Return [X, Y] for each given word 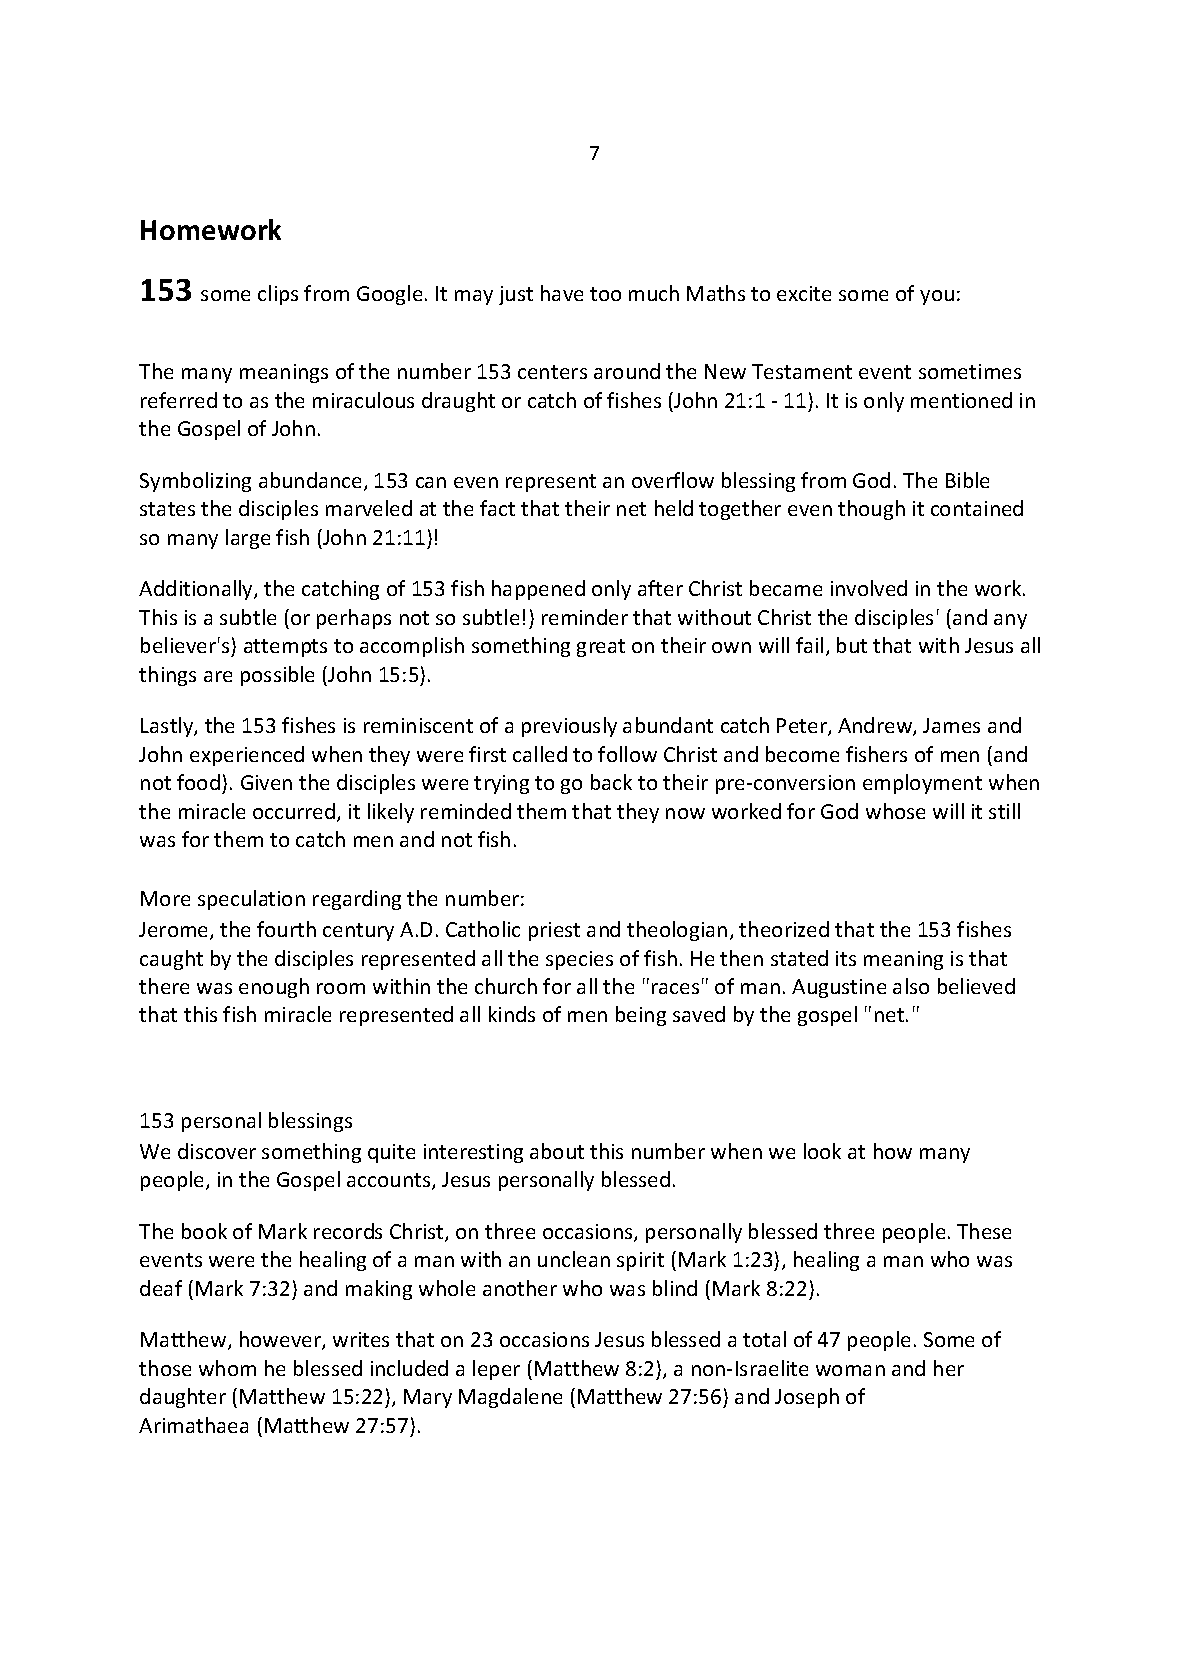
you [937, 297]
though [871, 510]
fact [497, 508]
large [248, 539]
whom [227, 1368]
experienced [247, 756]
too [605, 294]
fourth [286, 929]
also [911, 986]
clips [278, 295]
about [557, 1151]
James [951, 725]
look [822, 1151]
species [579, 960]
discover [217, 1151]
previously [569, 727]
